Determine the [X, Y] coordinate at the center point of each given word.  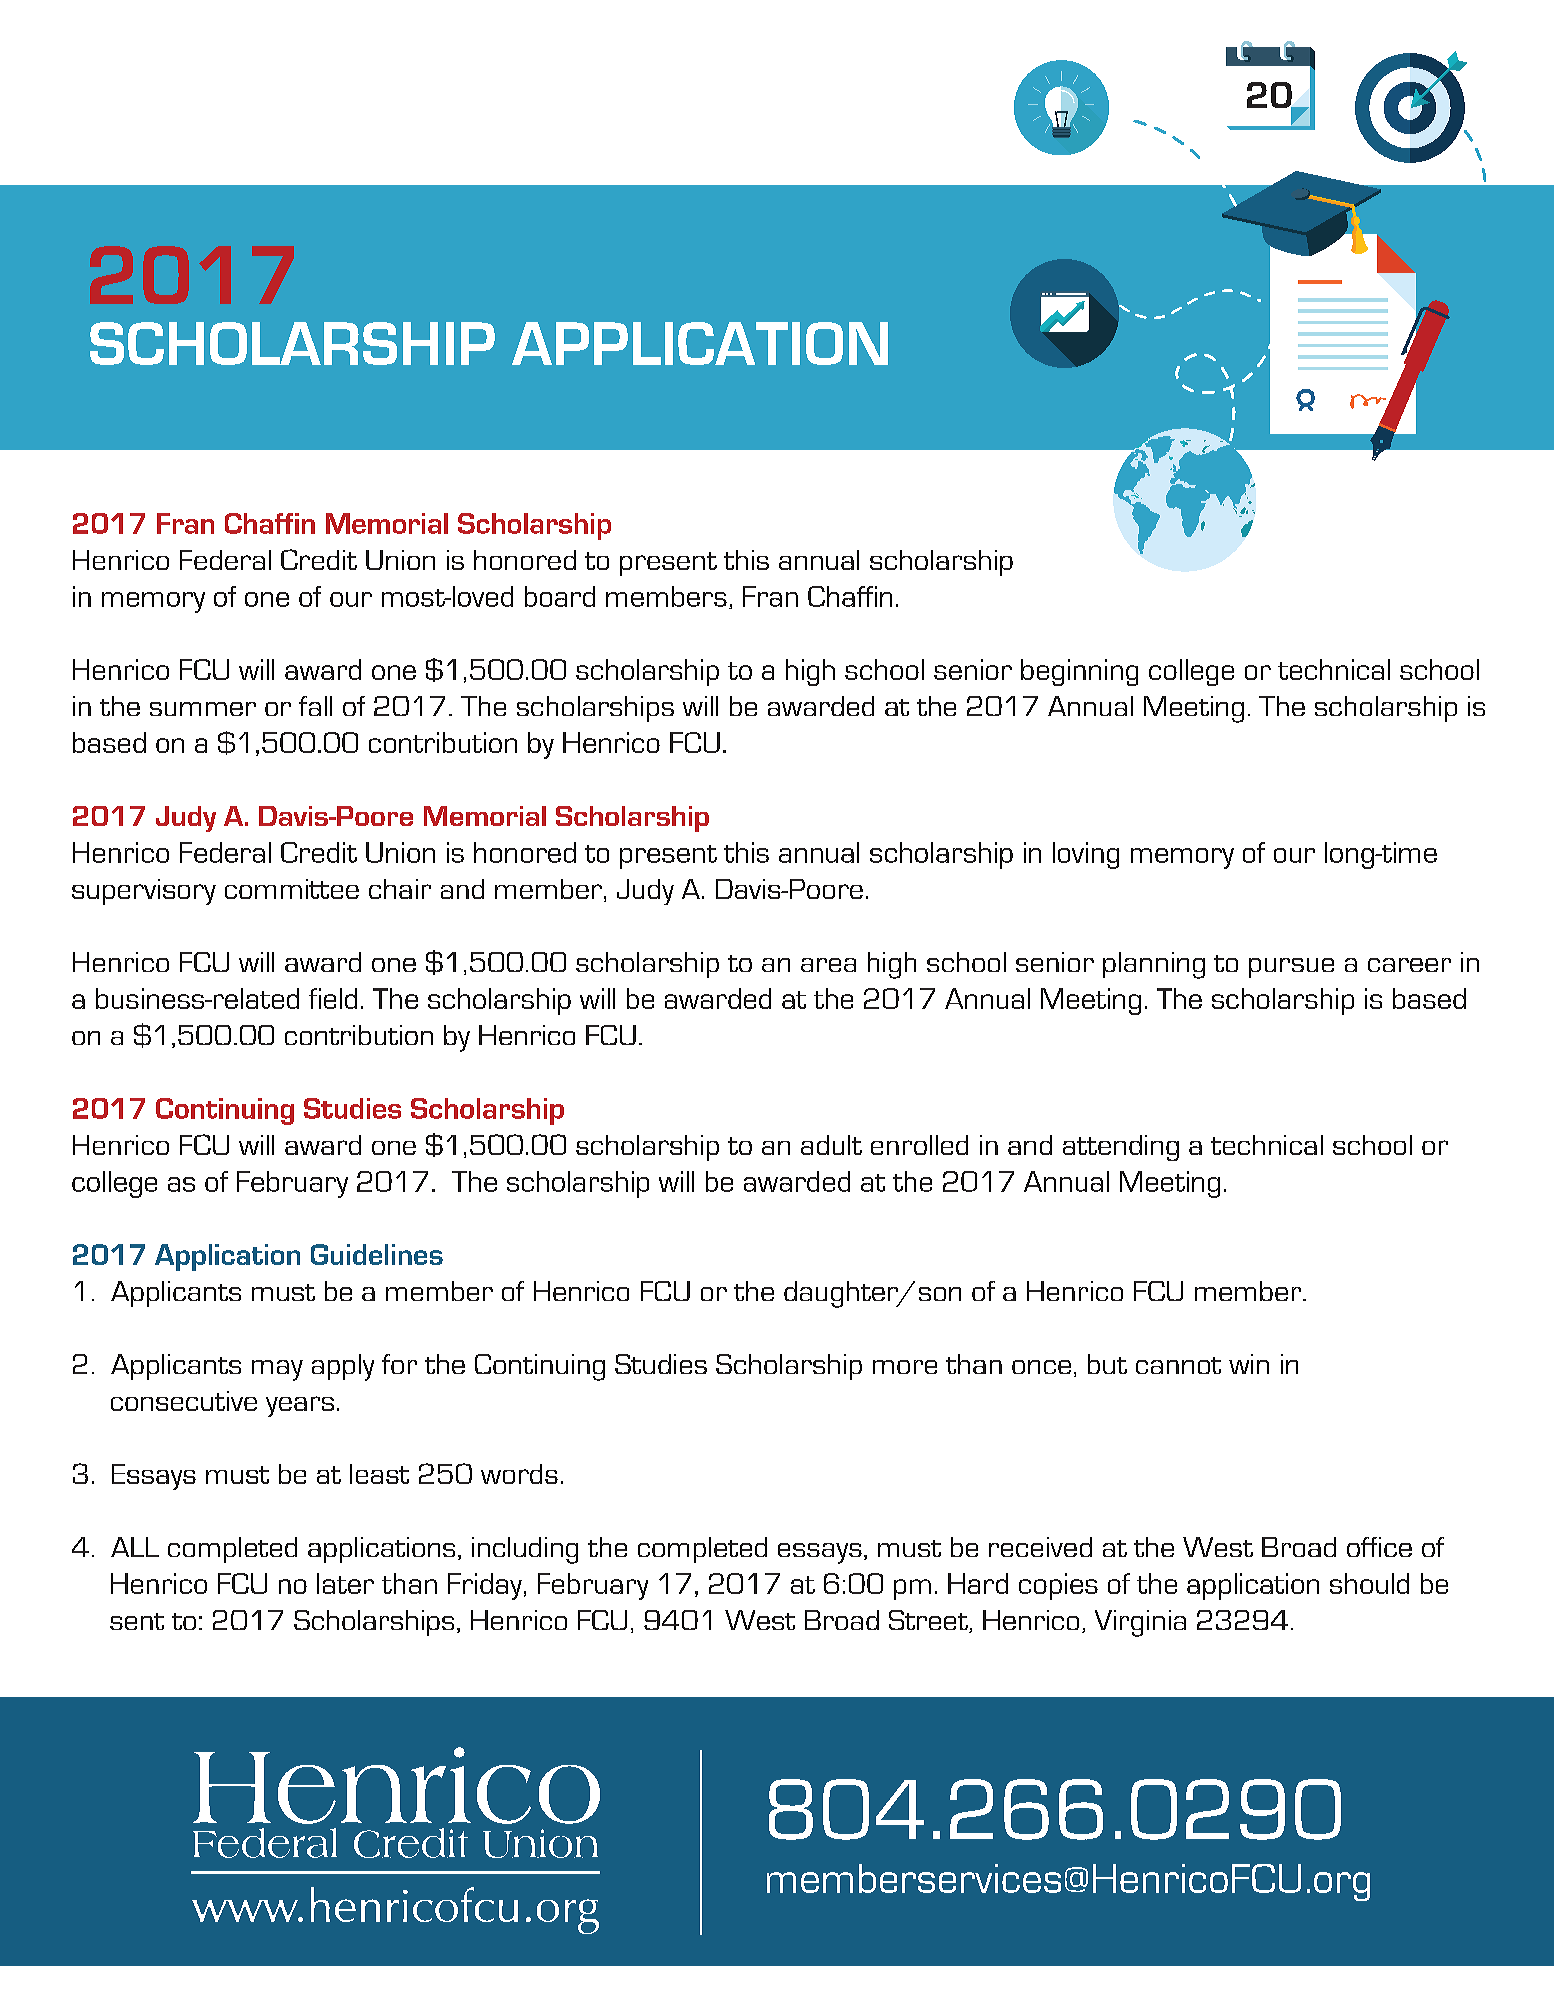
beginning [1079, 672]
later [345, 1583]
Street [929, 1621]
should [1369, 1583]
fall [315, 706]
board [560, 596]
